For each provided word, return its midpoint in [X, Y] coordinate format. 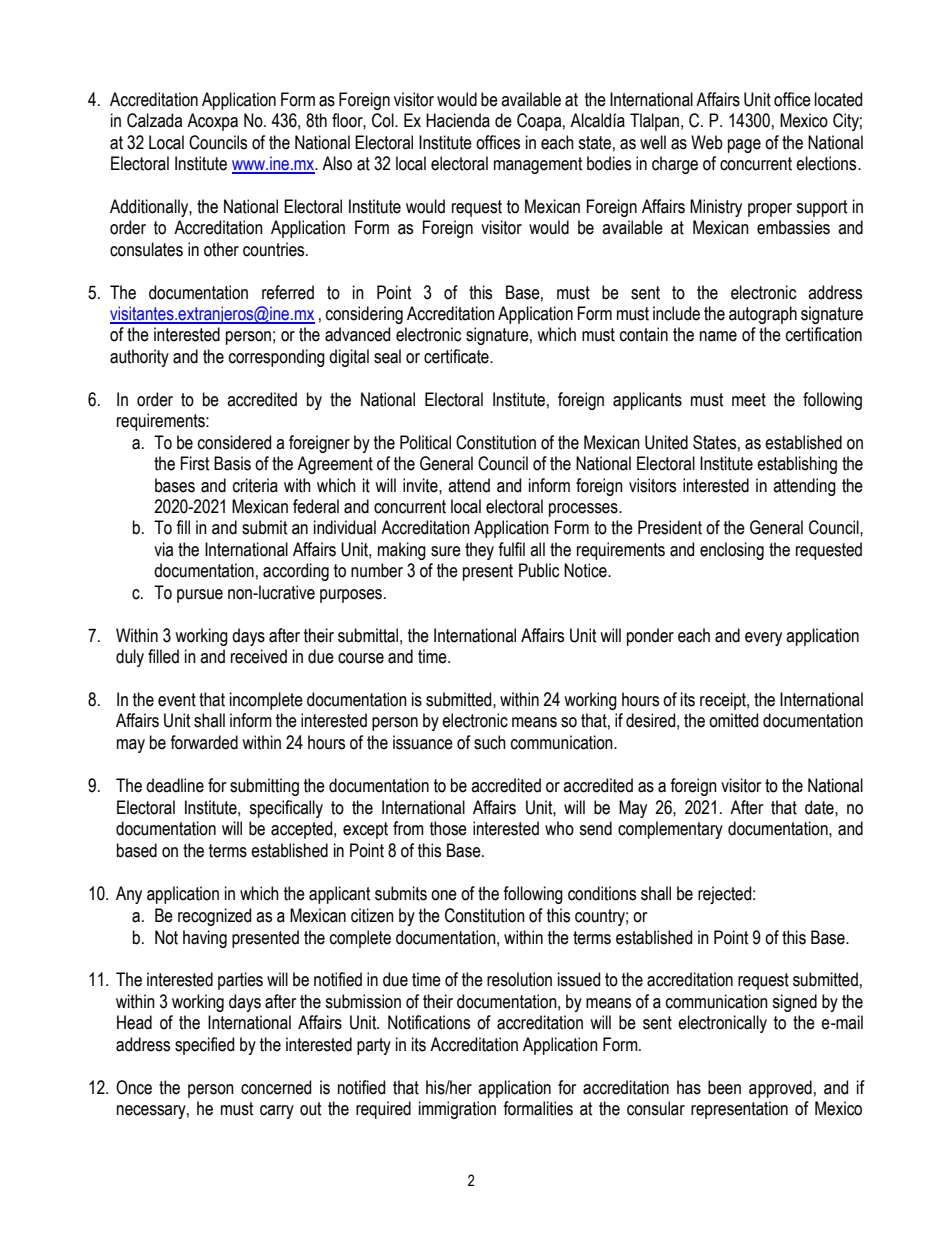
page [744, 146]
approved [780, 1089]
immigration [457, 1110]
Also [337, 163]
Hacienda [458, 120]
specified [204, 1046]
